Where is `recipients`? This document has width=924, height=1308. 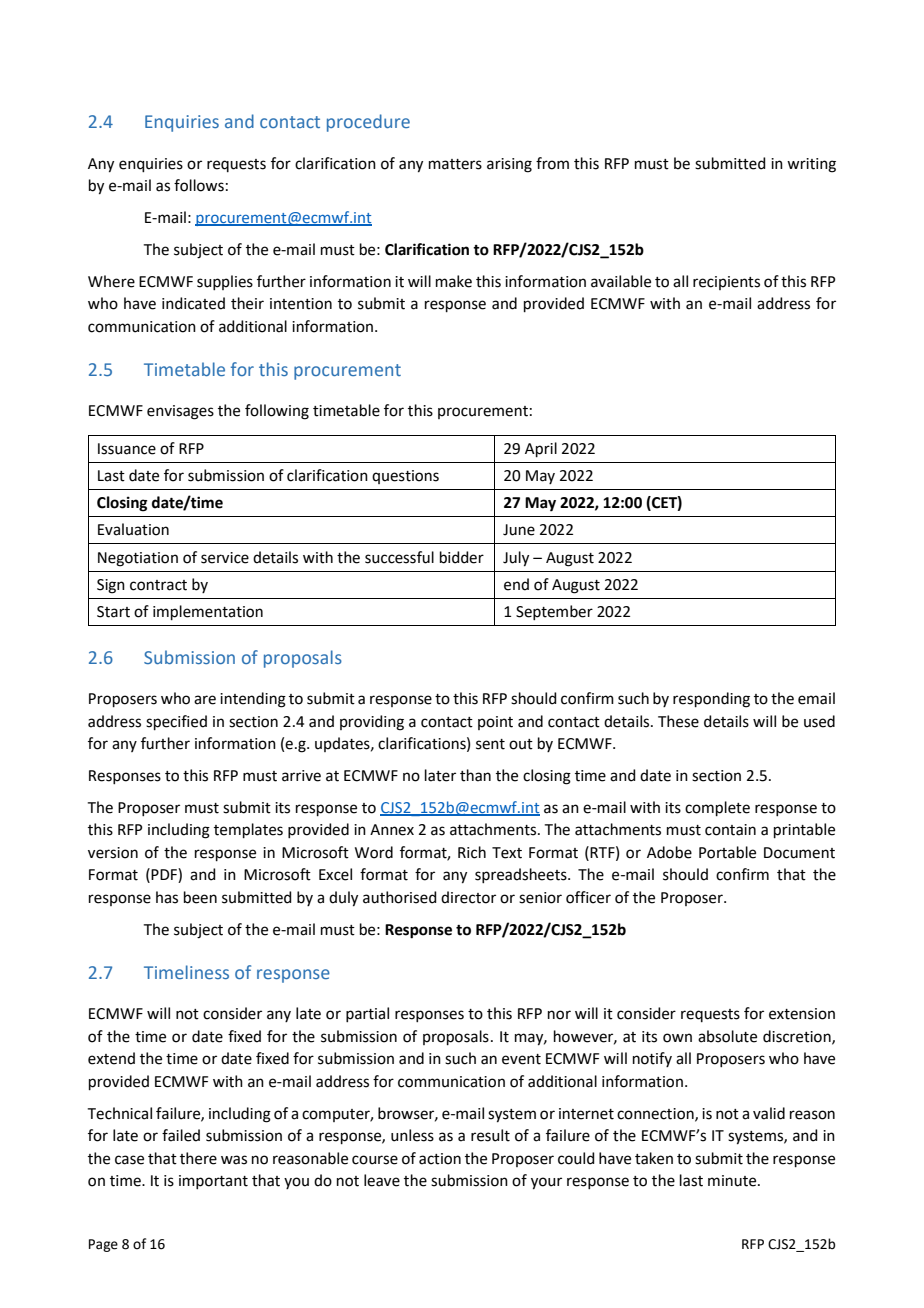
recipients is located at coordinates (726, 283).
